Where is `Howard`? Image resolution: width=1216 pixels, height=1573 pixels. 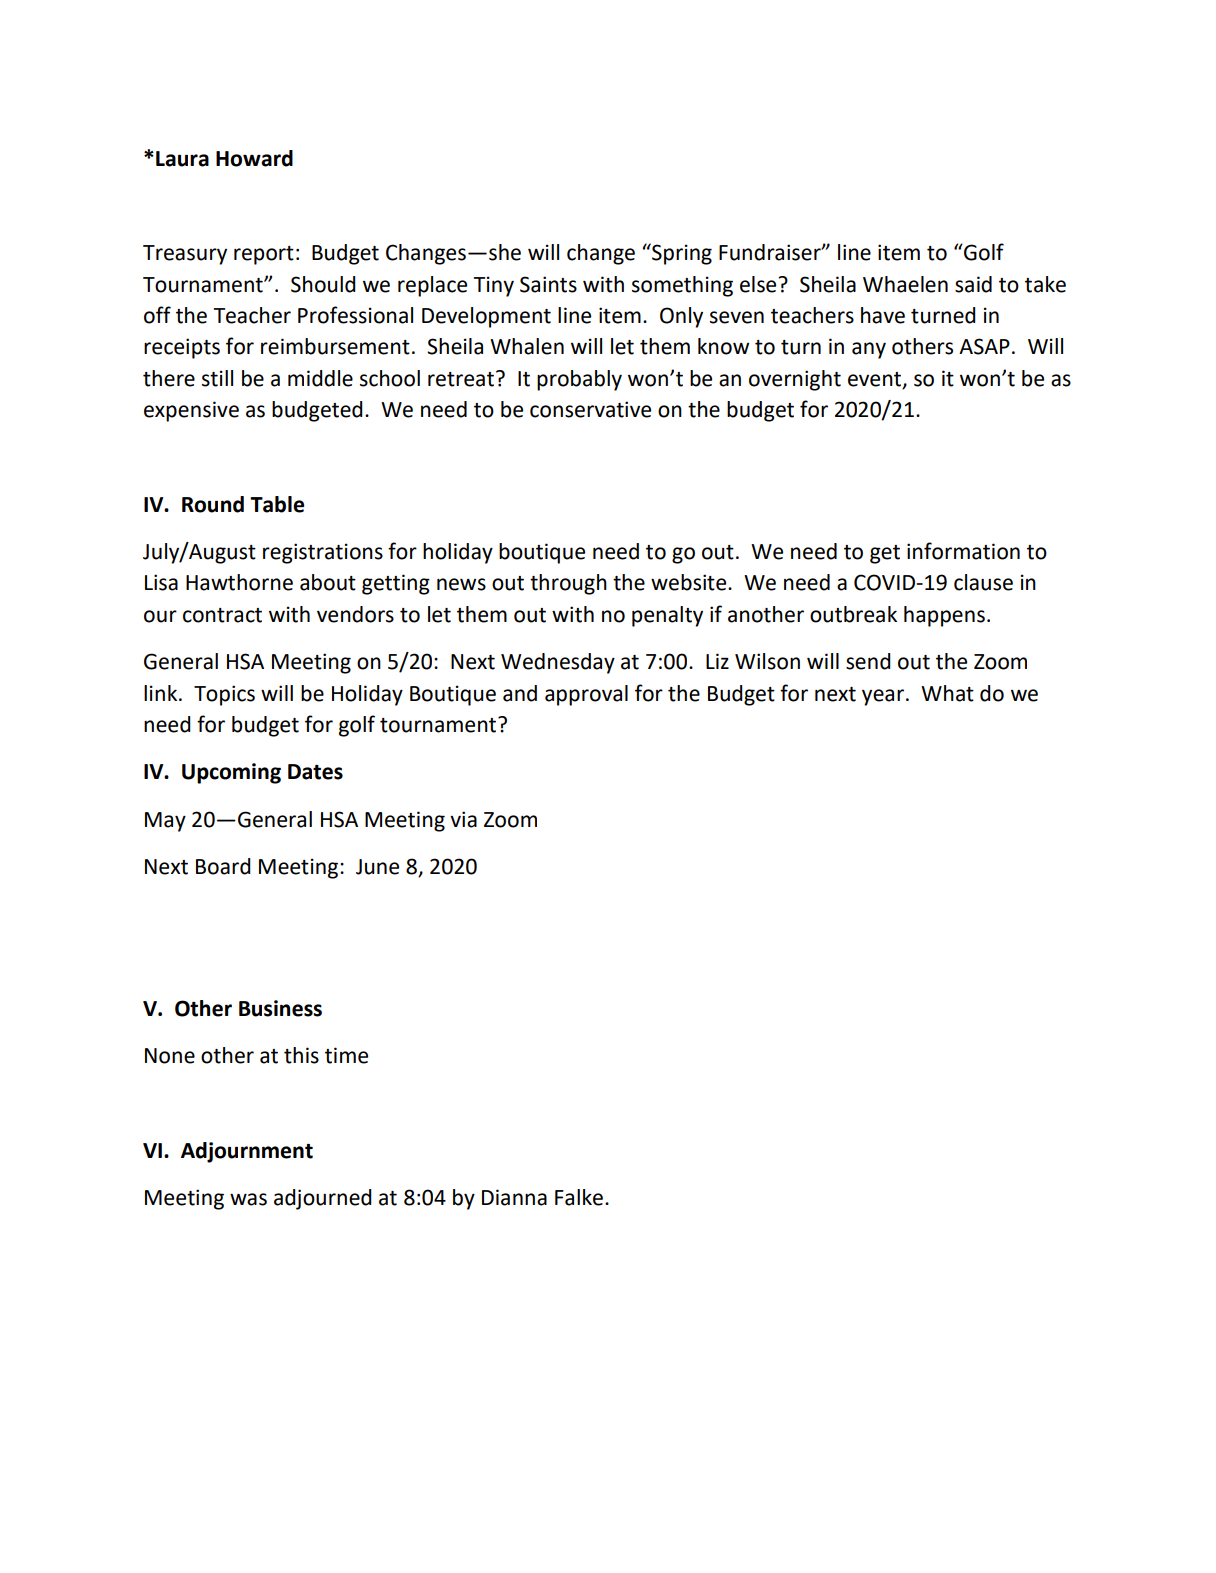
Howard is located at coordinates (254, 158).
